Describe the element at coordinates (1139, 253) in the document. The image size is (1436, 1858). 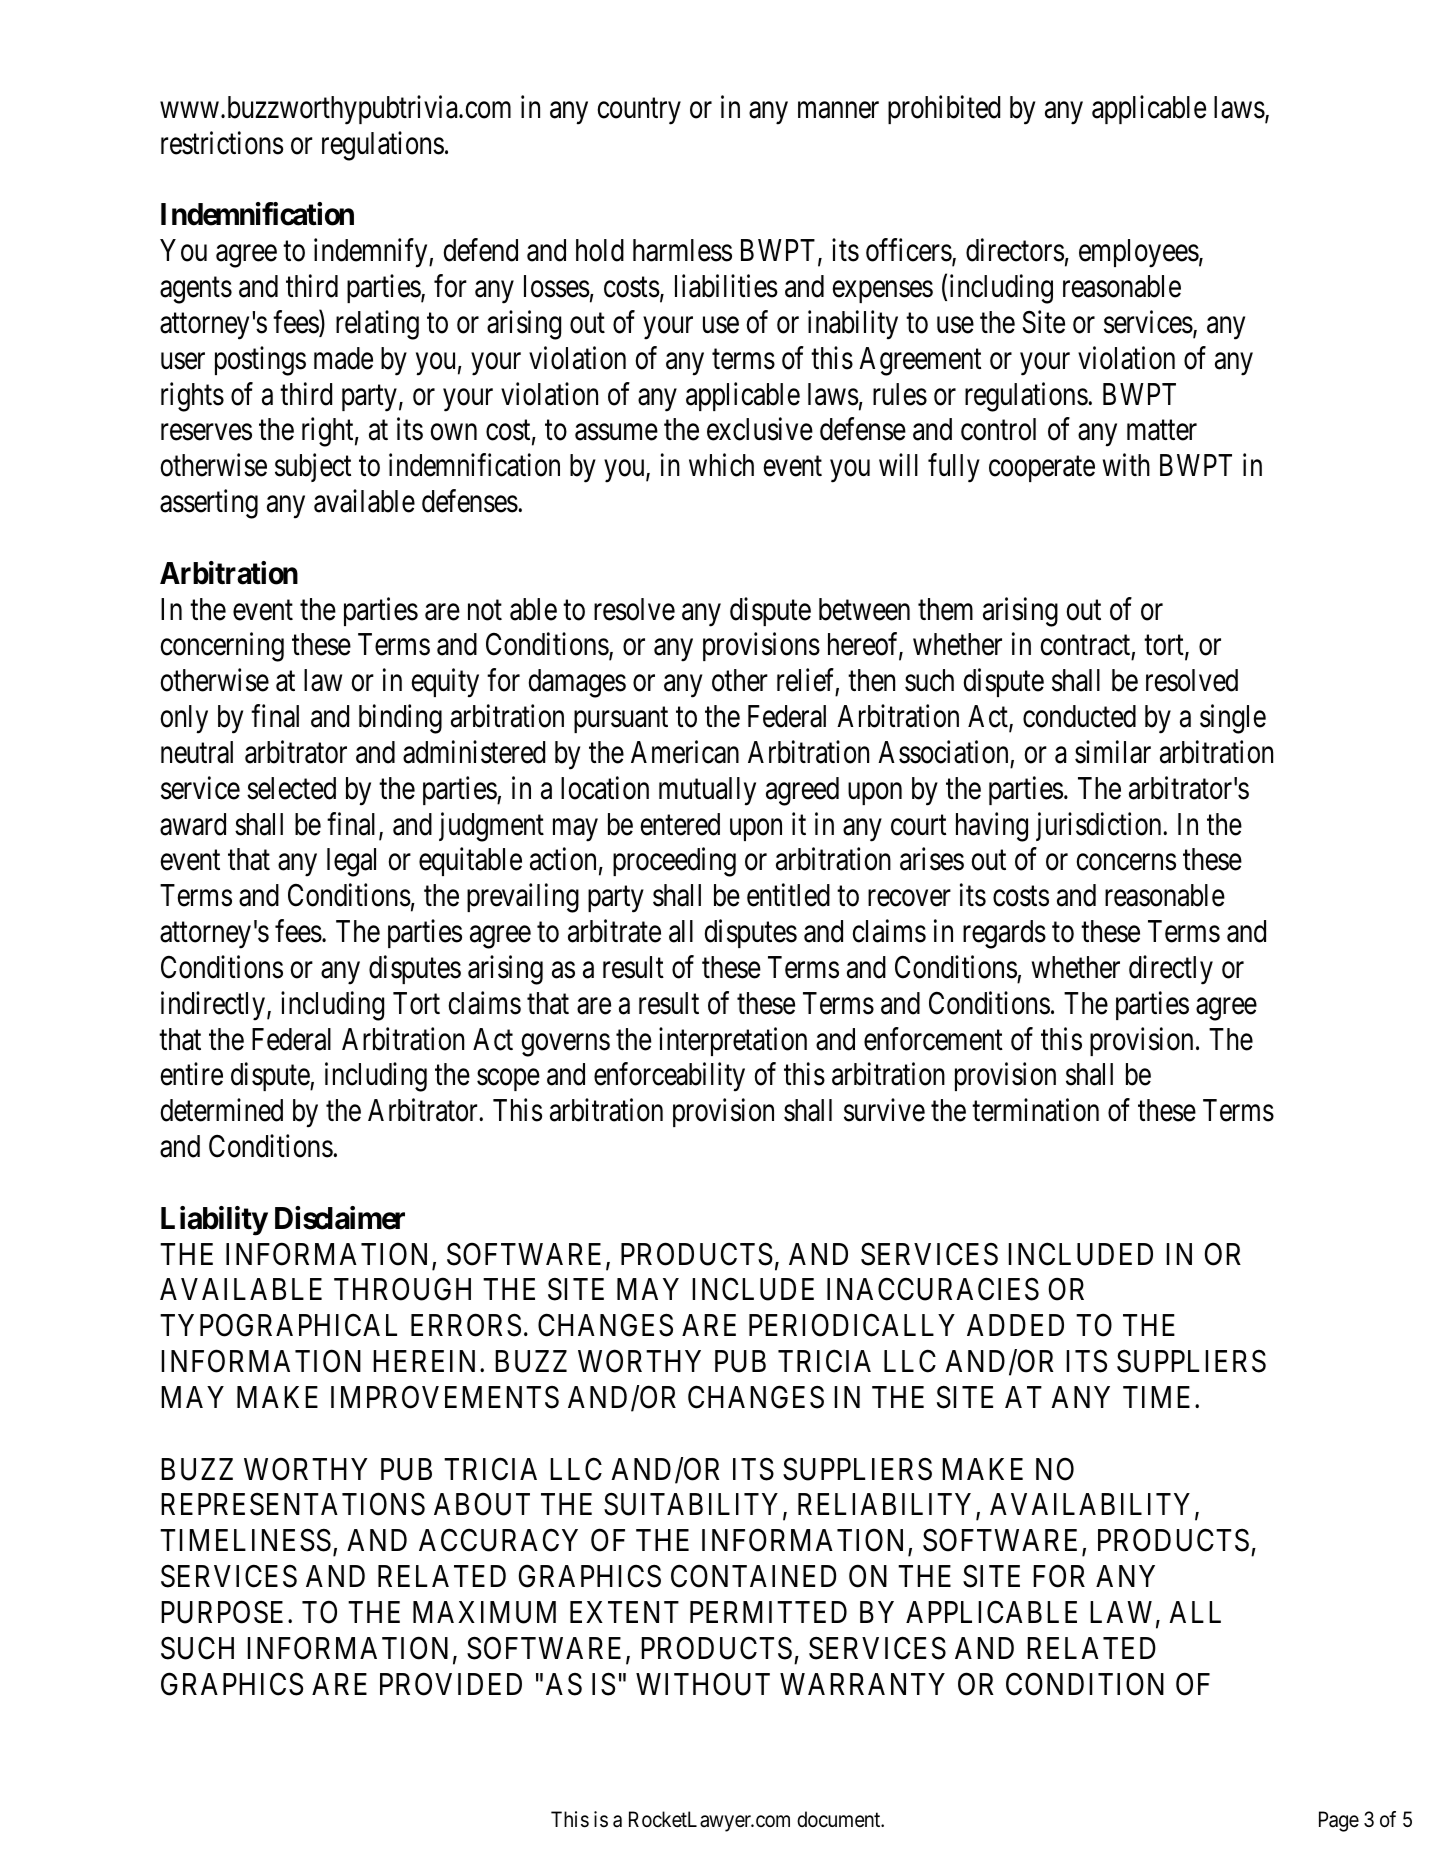
I see `employees` at that location.
